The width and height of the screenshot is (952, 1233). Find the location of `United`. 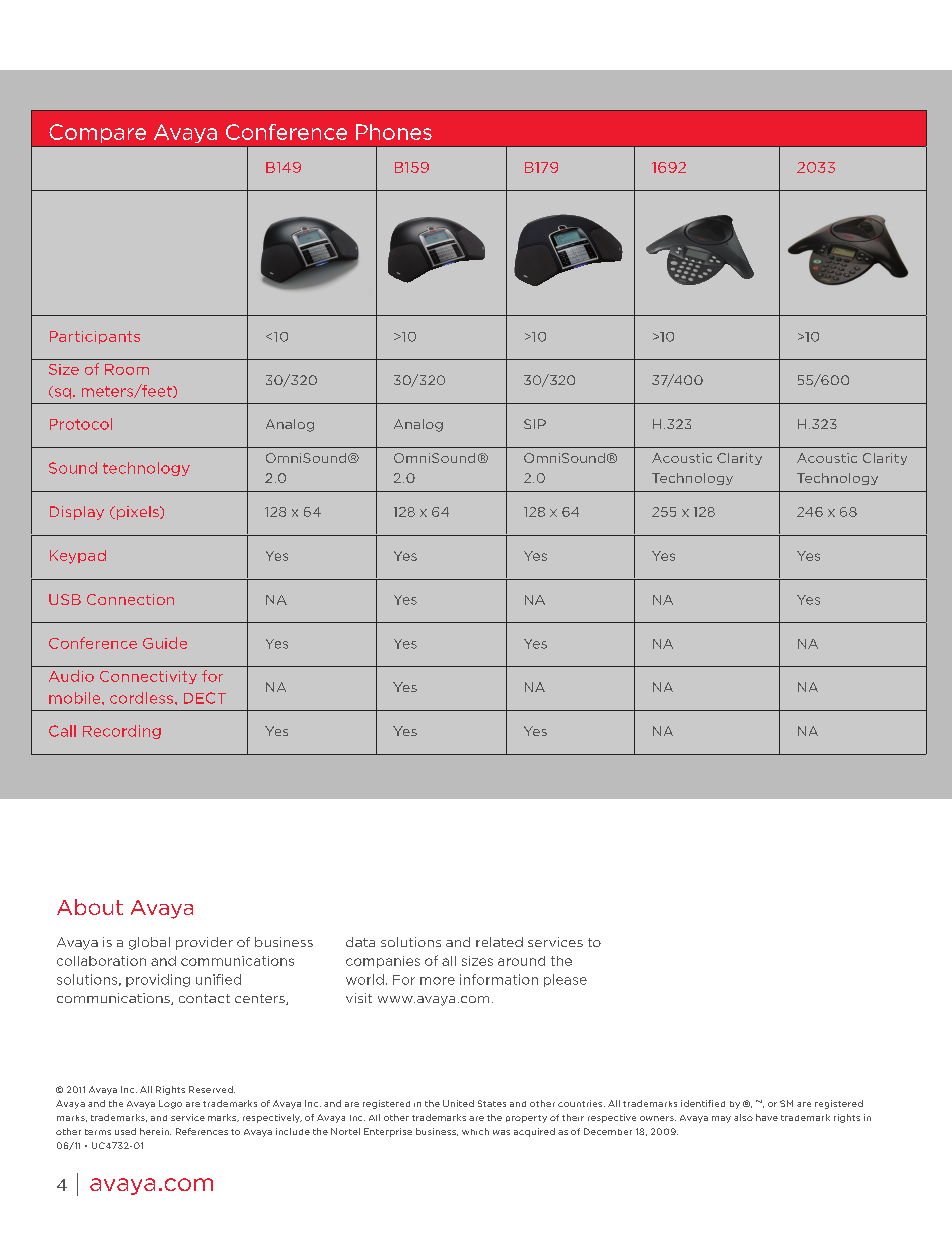

United is located at coordinates (458, 1103).
